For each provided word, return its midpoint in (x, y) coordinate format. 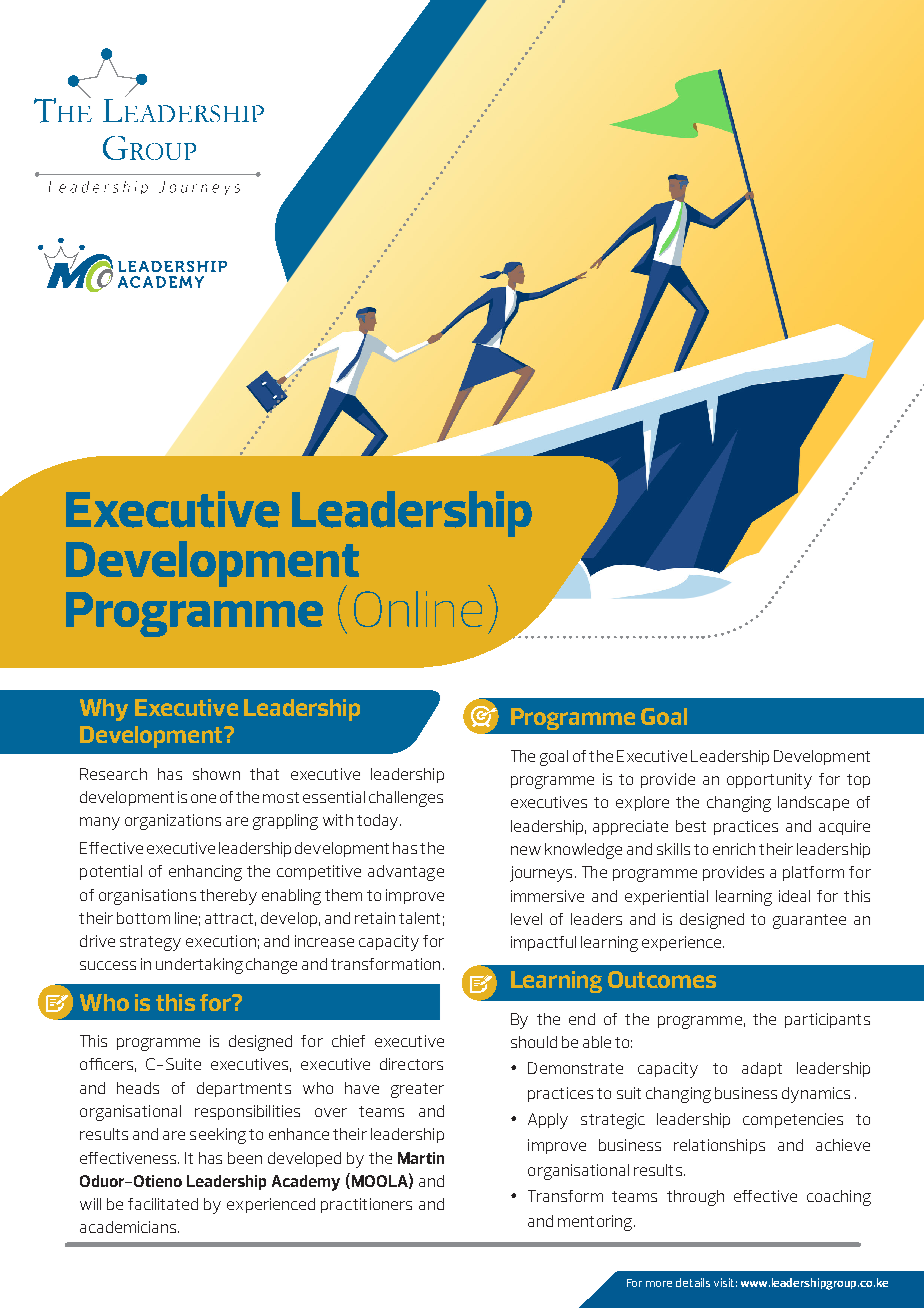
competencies (793, 1120)
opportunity (769, 781)
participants (827, 1020)
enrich (734, 849)
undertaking (199, 966)
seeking (218, 1136)
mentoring (596, 1223)
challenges (406, 799)
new (526, 850)
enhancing (205, 873)
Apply (548, 1121)
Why (104, 710)
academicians (129, 1227)
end (582, 1019)
